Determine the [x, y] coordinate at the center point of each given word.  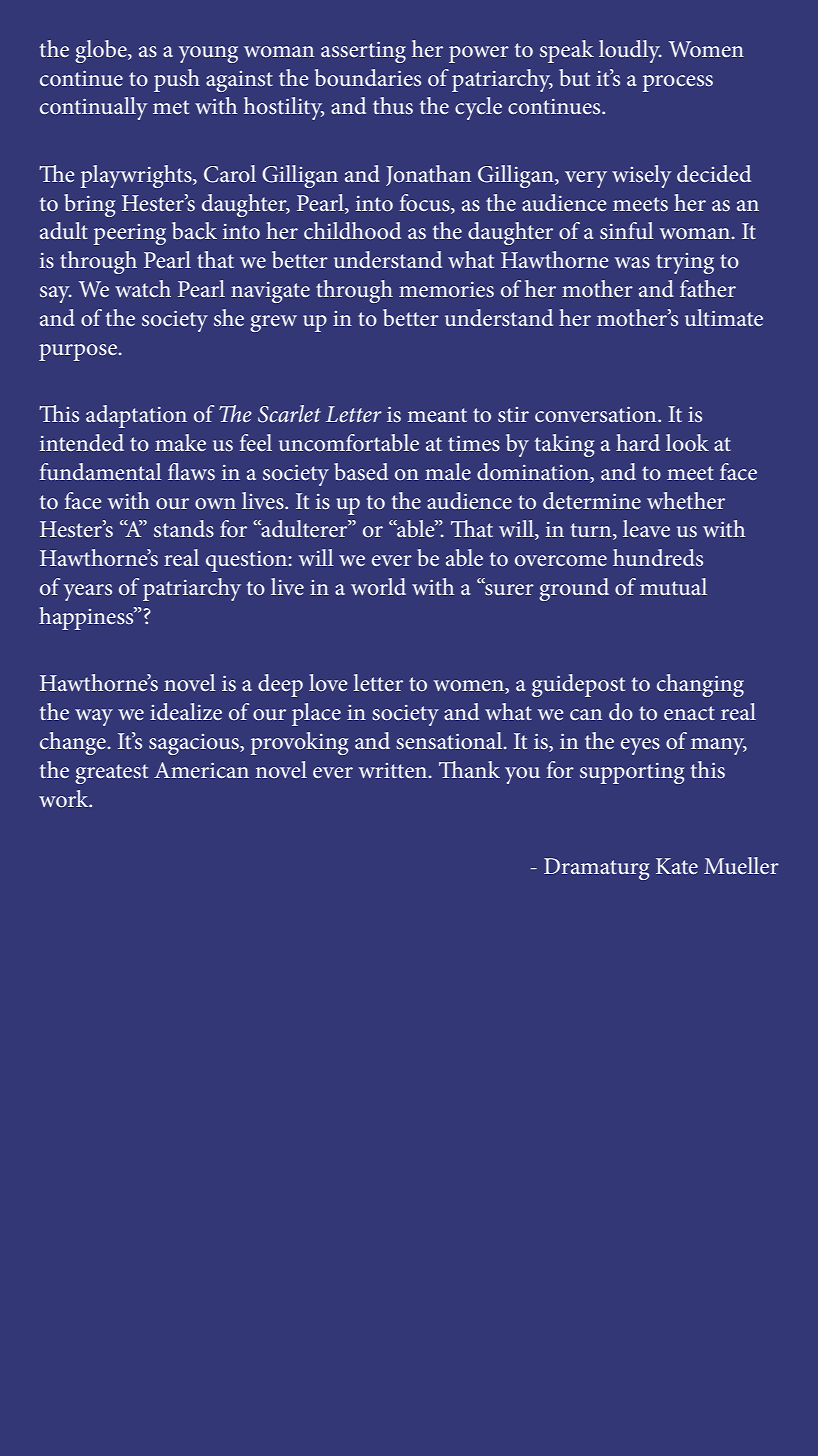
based [361, 472]
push [177, 80]
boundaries [368, 78]
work [65, 798]
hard [638, 442]
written [394, 770]
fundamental [101, 471]
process [678, 83]
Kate [677, 866]
